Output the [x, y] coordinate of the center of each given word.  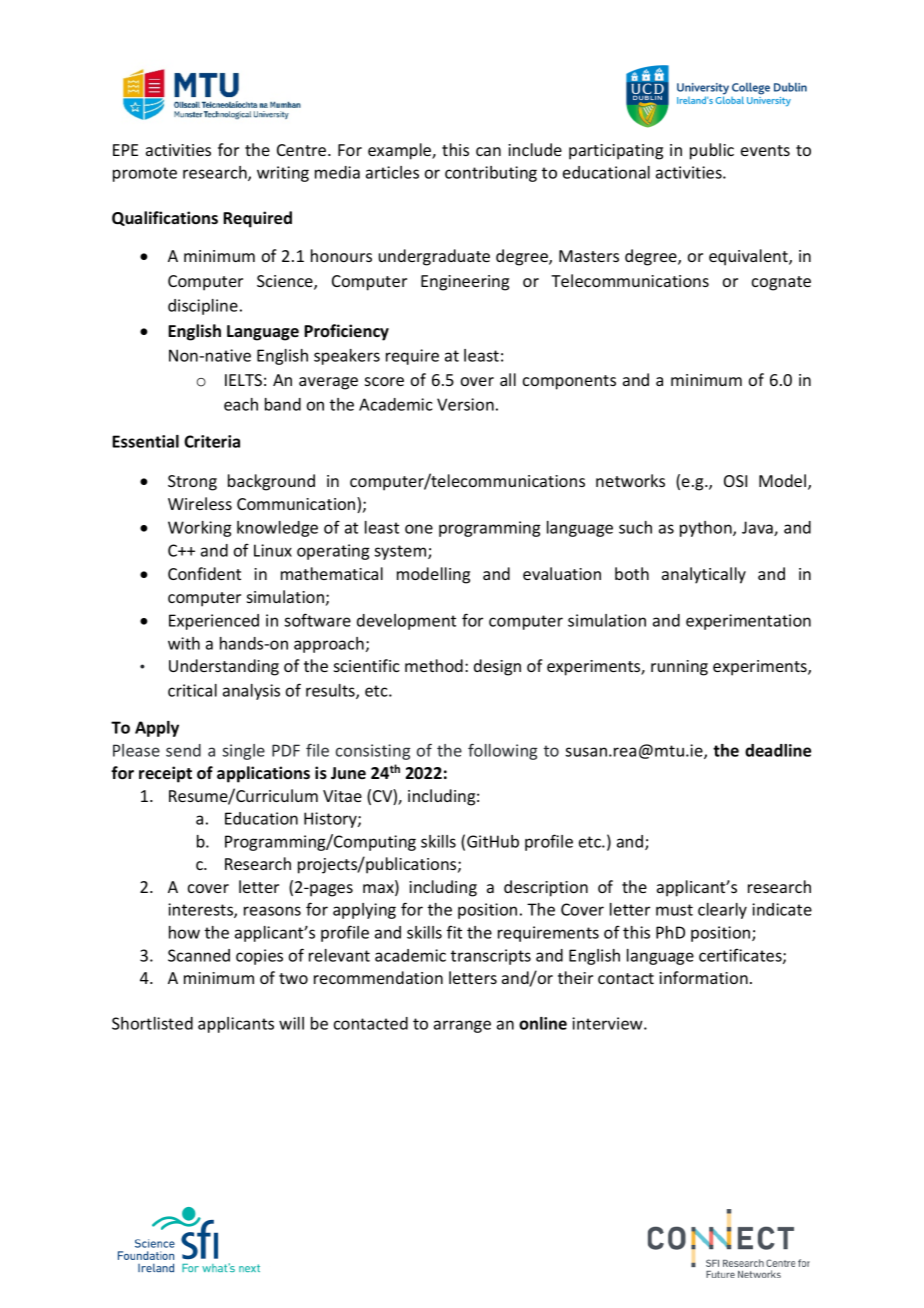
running [679, 668]
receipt [165, 774]
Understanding [224, 667]
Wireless [200, 503]
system [401, 552]
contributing [491, 174]
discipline [203, 307]
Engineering [465, 283]
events [765, 150]
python [707, 529]
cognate [781, 283]
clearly [722, 911]
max [379, 890]
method [434, 665]
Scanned [199, 955]
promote [145, 174]
